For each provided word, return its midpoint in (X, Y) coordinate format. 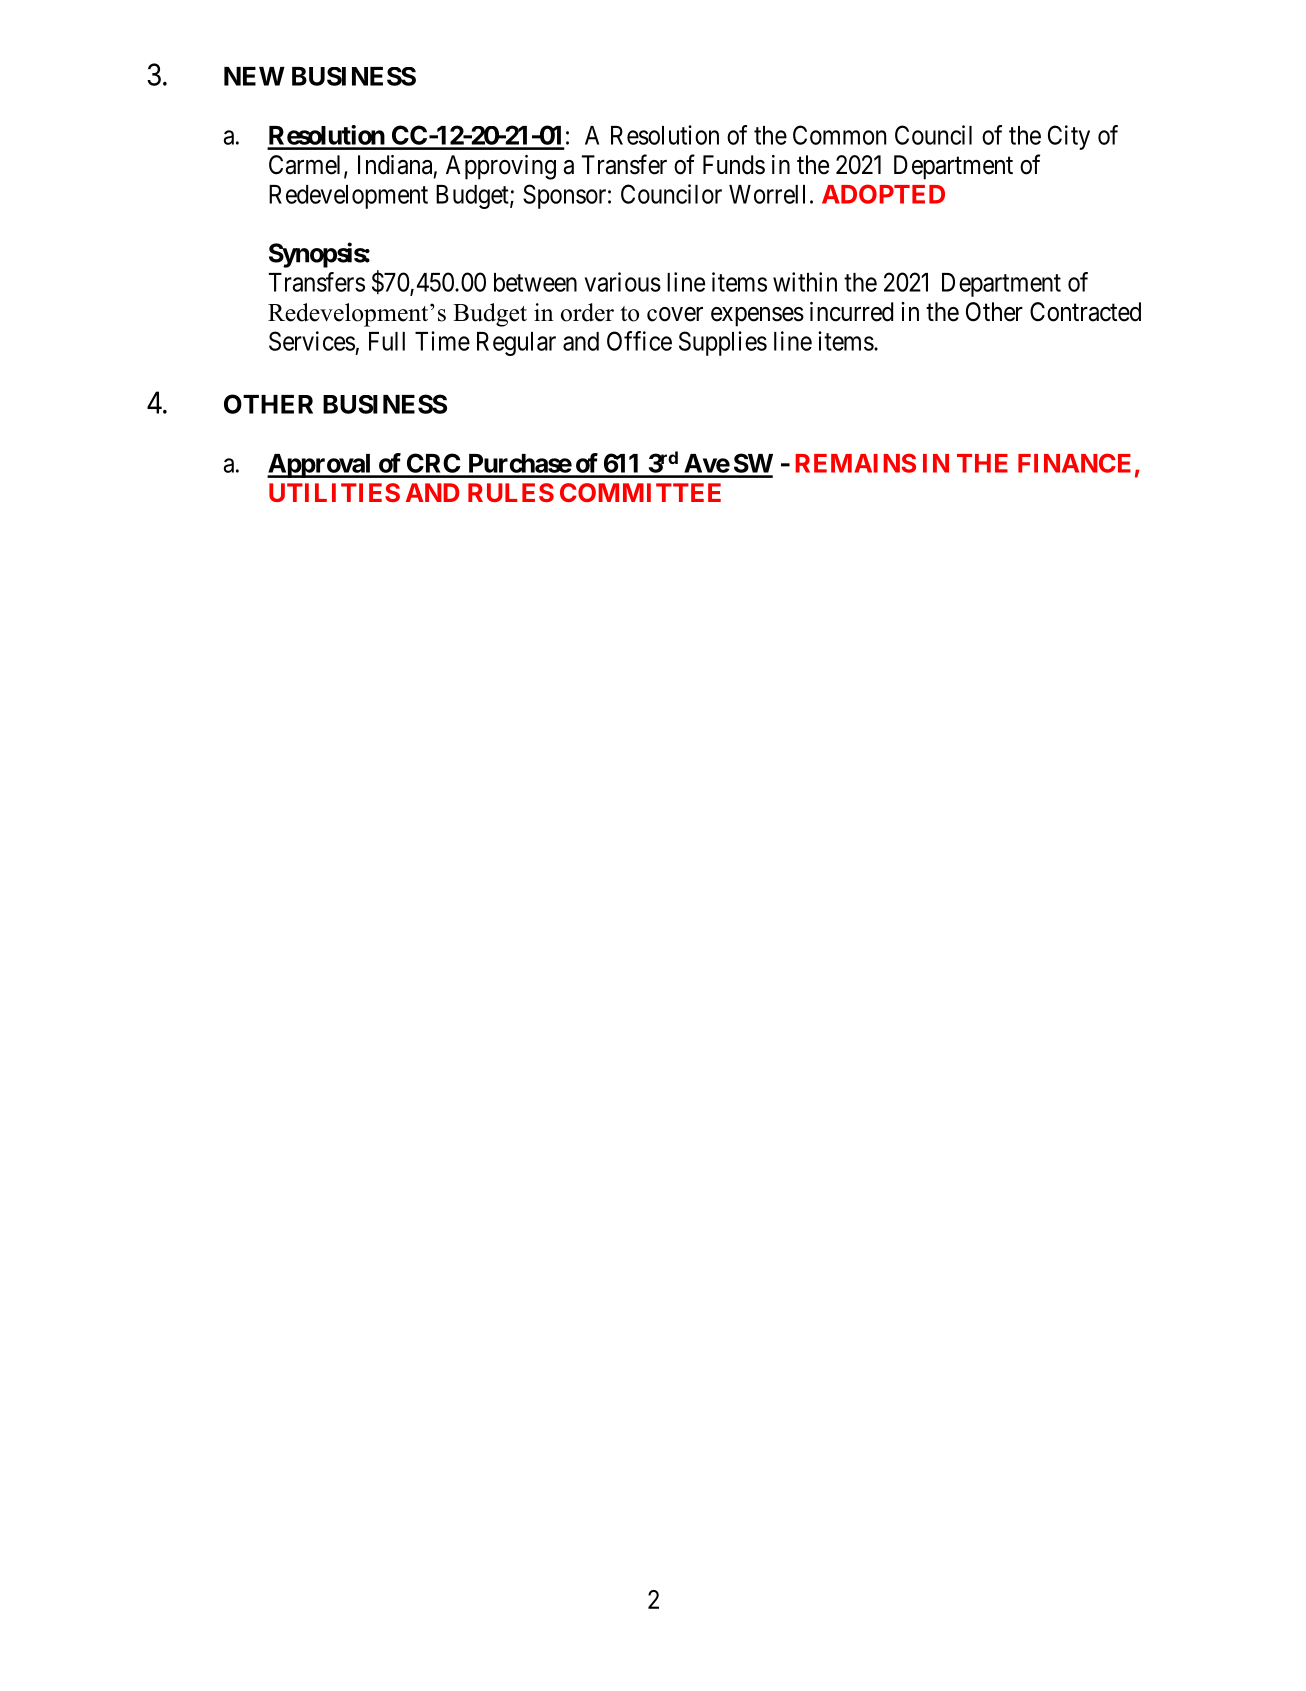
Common (839, 135)
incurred (851, 312)
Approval (320, 466)
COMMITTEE (640, 492)
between (535, 282)
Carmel (307, 166)
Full (387, 341)
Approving (501, 167)
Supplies (723, 343)
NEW (254, 76)
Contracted (1085, 312)
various (623, 282)
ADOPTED (883, 194)
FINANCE (1074, 463)
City (1069, 137)
